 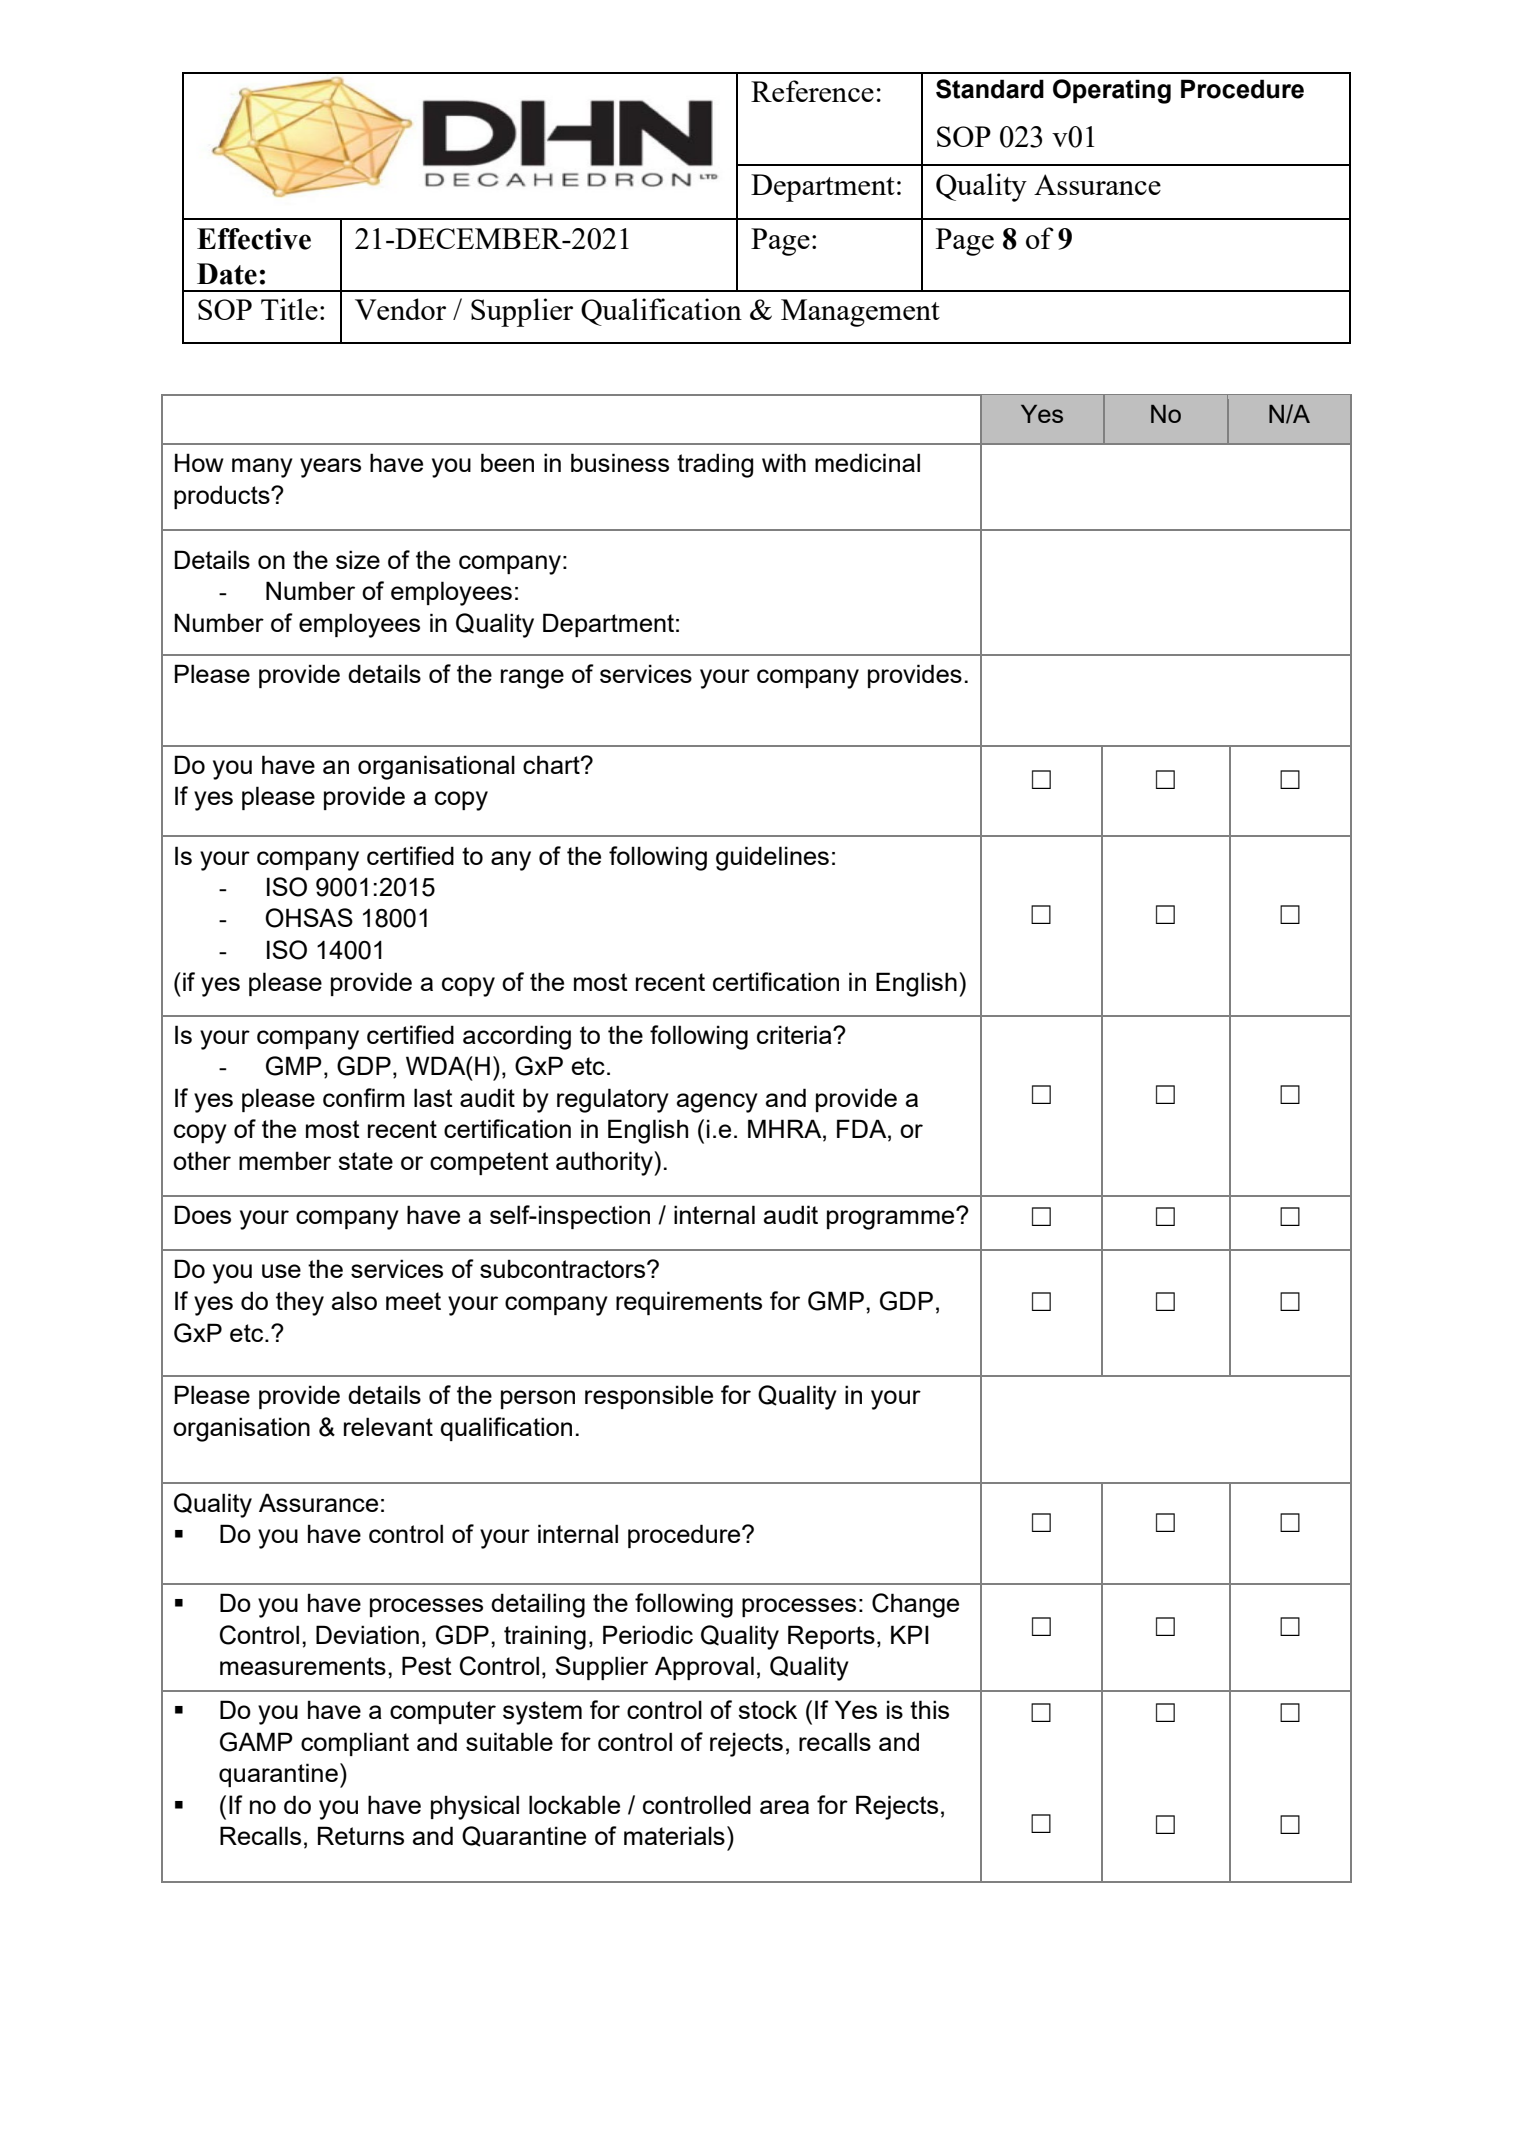 I want to click on Standard, so click(x=990, y=89).
